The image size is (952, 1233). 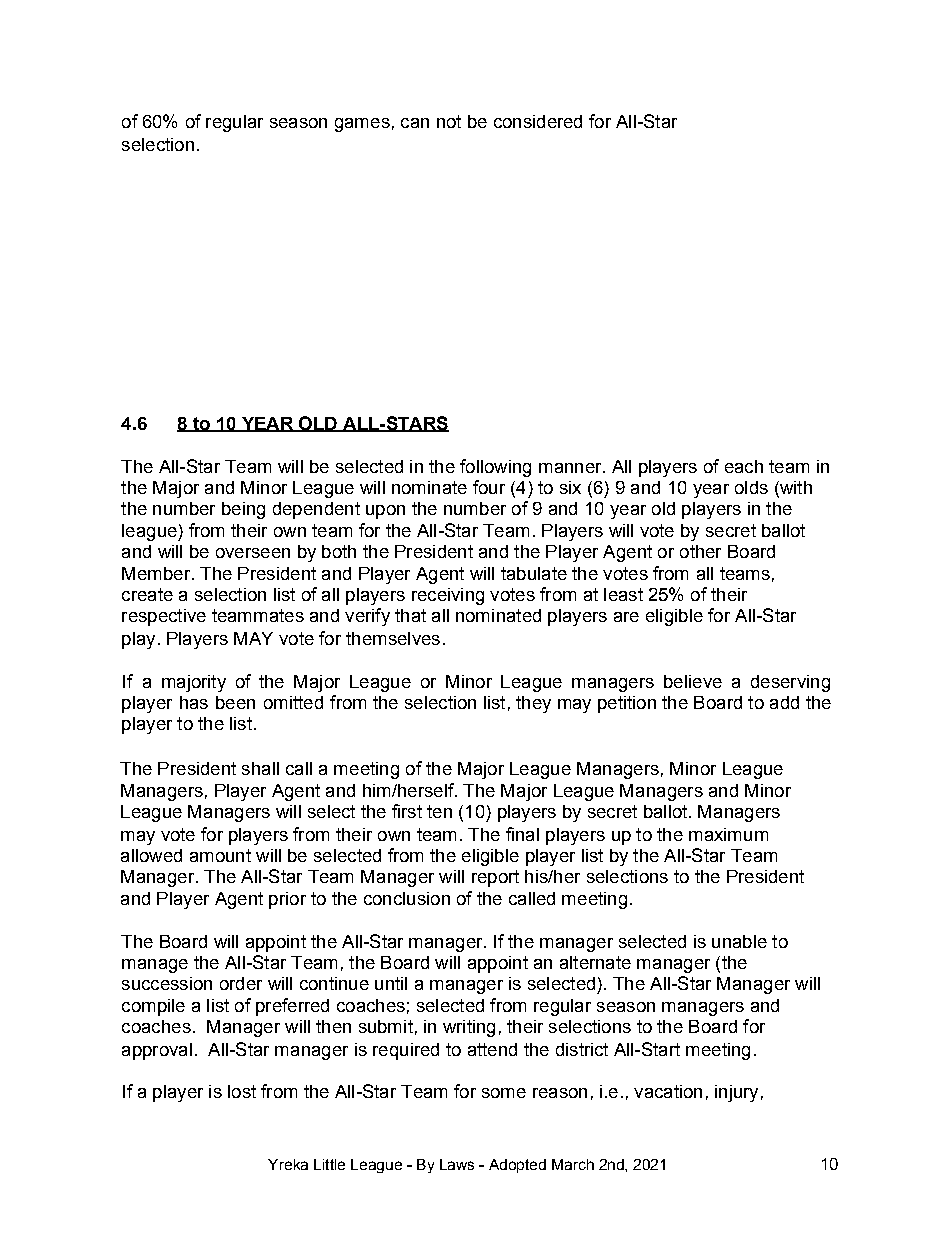 What do you see at coordinates (362, 125) in the screenshot?
I see `games` at bounding box center [362, 125].
